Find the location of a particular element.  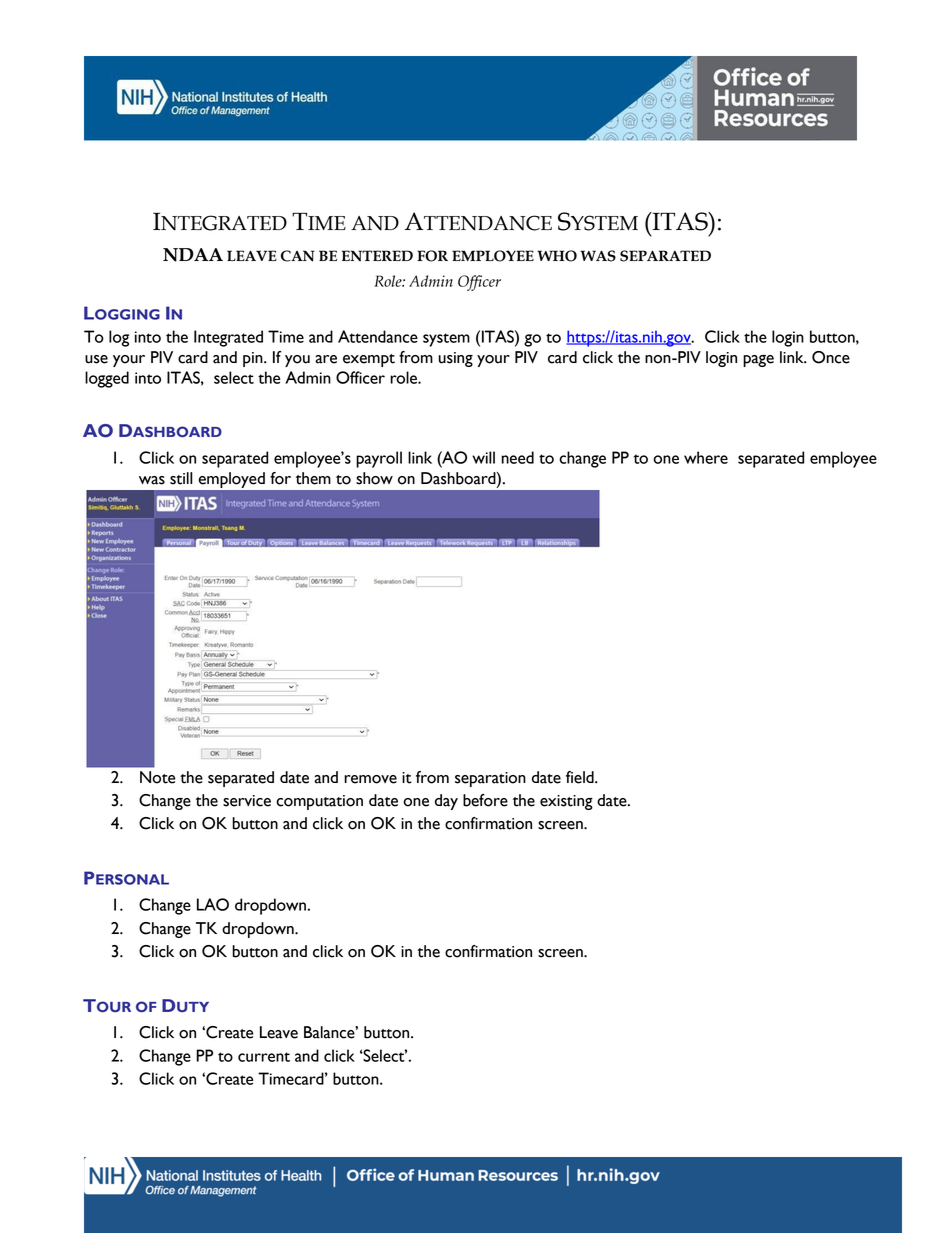

show is located at coordinates (374, 478).
